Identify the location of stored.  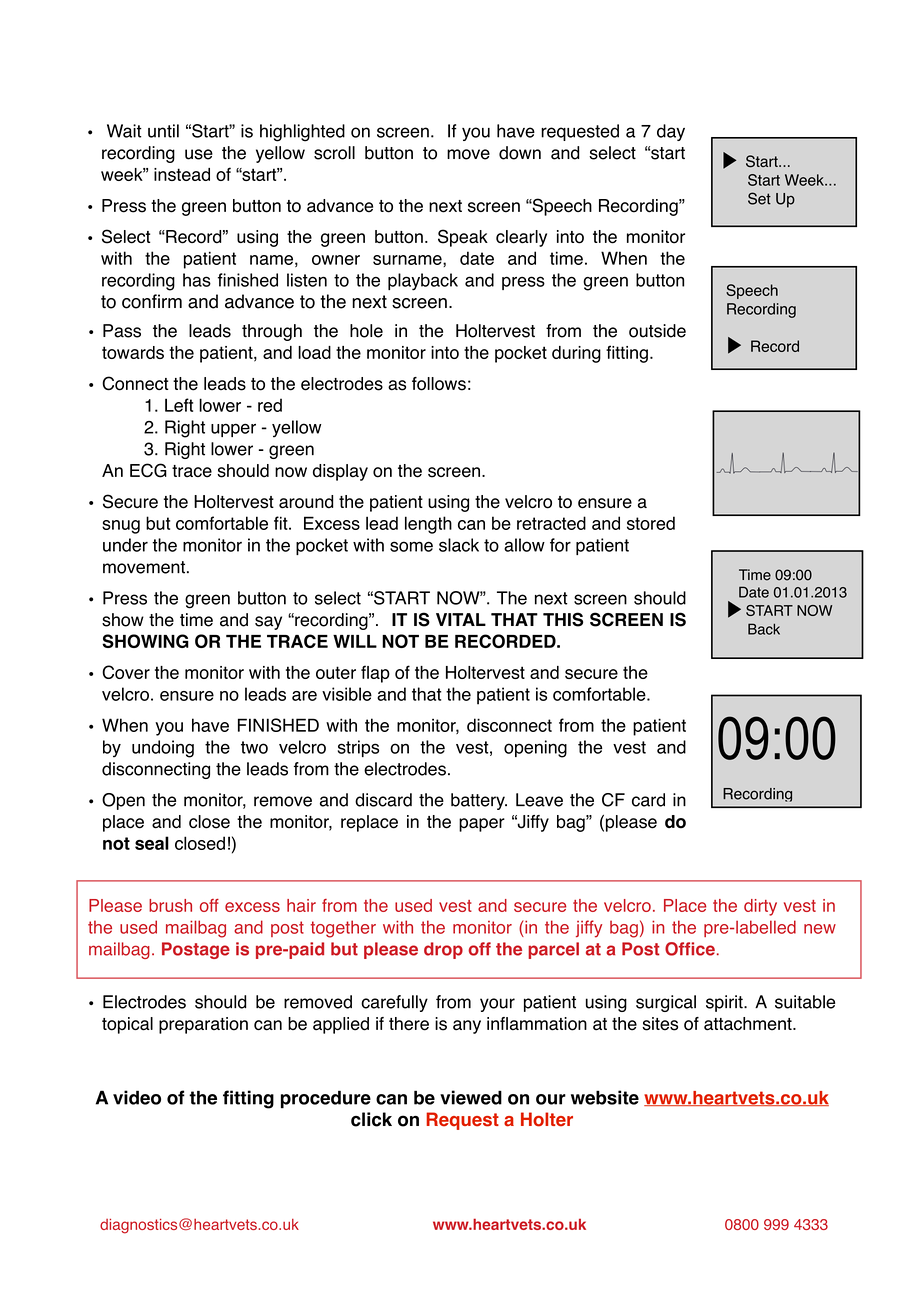
(651, 523).
